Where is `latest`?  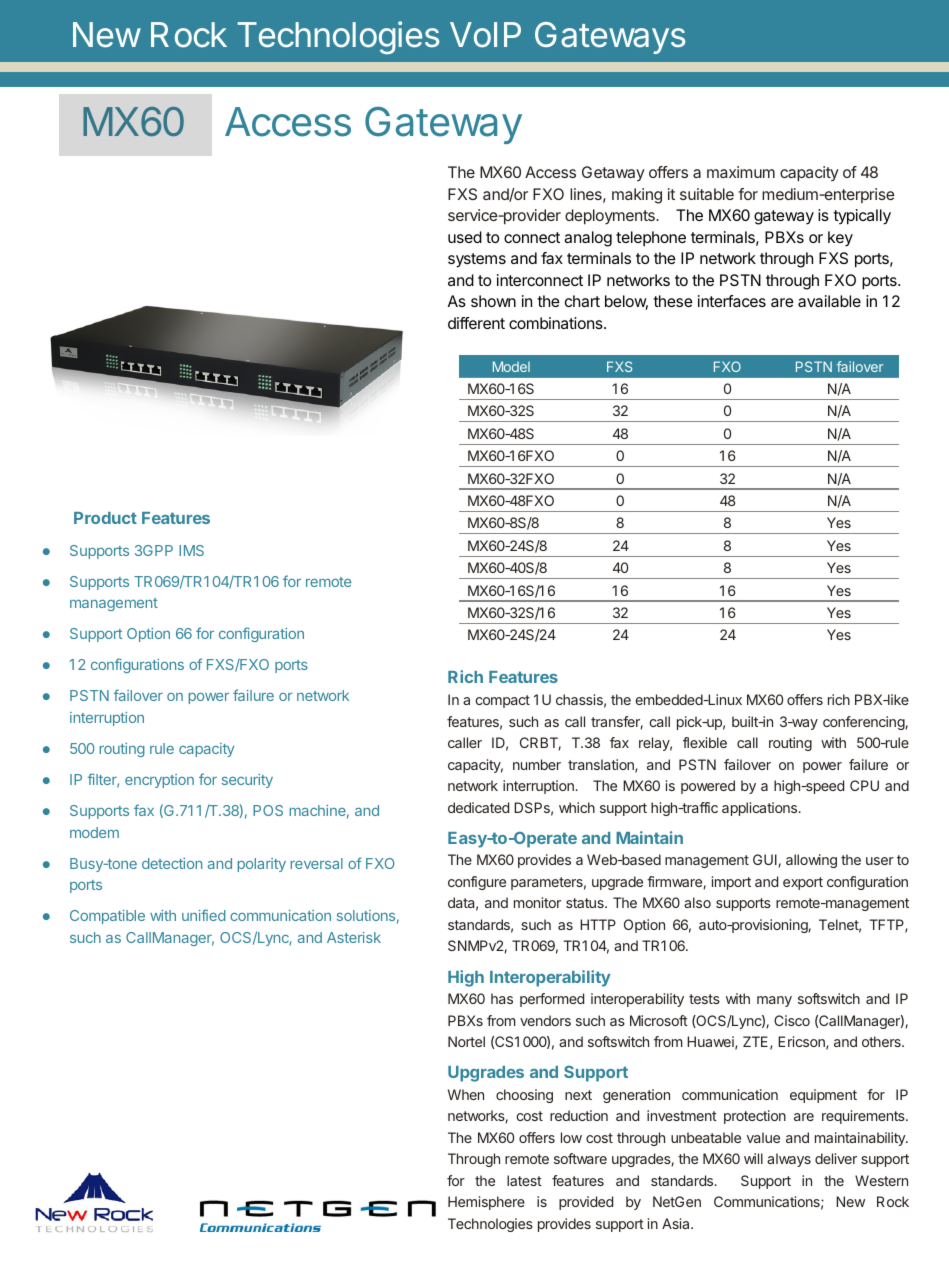 latest is located at coordinates (524, 1180).
